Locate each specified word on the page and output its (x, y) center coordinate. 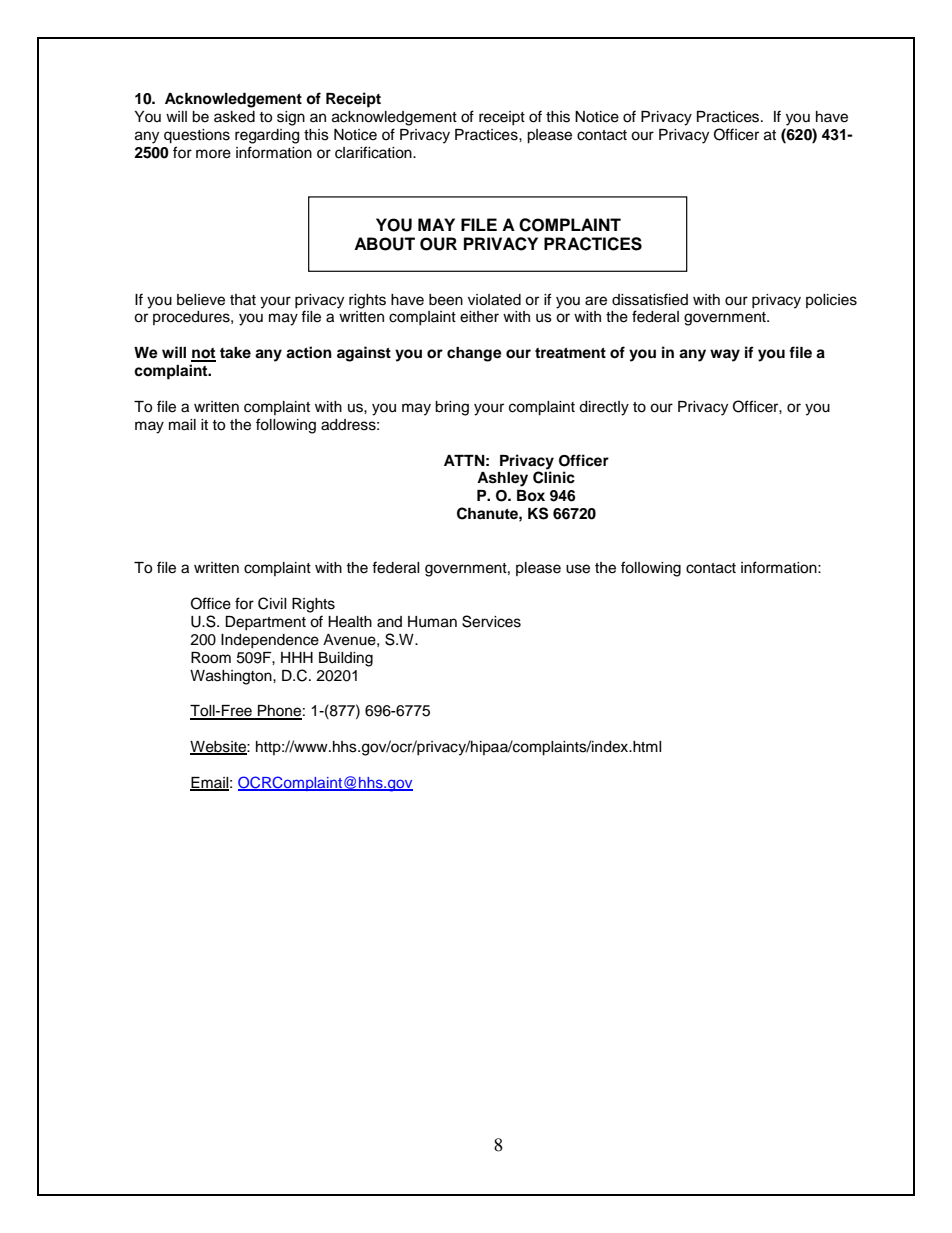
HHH (297, 657)
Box (531, 495)
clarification (374, 152)
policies (831, 301)
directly (604, 408)
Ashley (502, 479)
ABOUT (384, 244)
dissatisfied (650, 299)
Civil (272, 603)
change (474, 354)
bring (452, 408)
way (725, 355)
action (309, 352)
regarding (267, 136)
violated (494, 300)
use (578, 569)
